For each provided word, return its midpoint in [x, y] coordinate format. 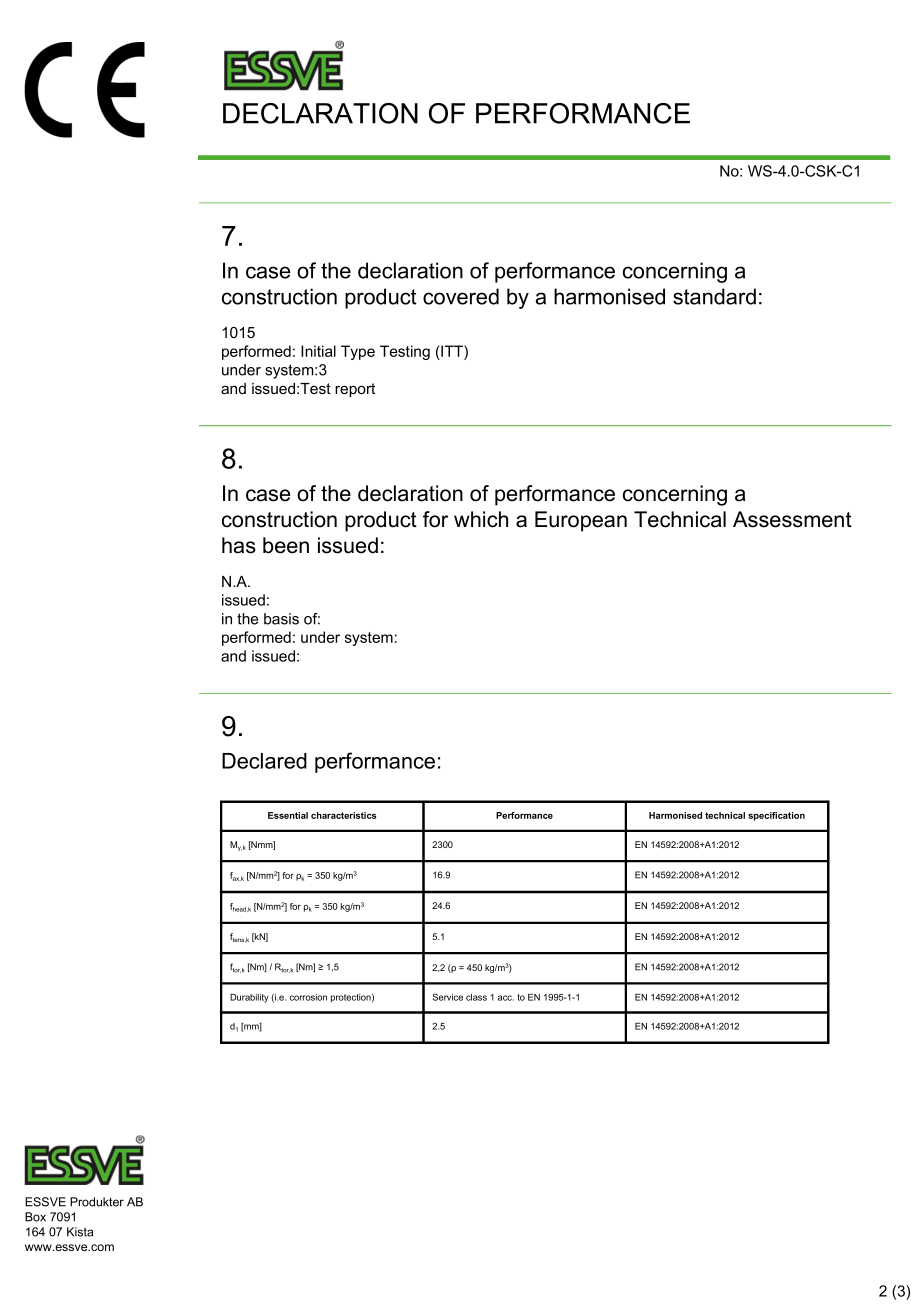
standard [714, 296]
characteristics [343, 815]
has [239, 545]
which [481, 519]
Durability [249, 998]
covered [461, 296]
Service [447, 997]
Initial [318, 351]
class [476, 997]
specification [776, 816]
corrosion [308, 997]
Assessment [792, 519]
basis [281, 619]
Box [35, 1217]
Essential [288, 815]
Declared [264, 761]
